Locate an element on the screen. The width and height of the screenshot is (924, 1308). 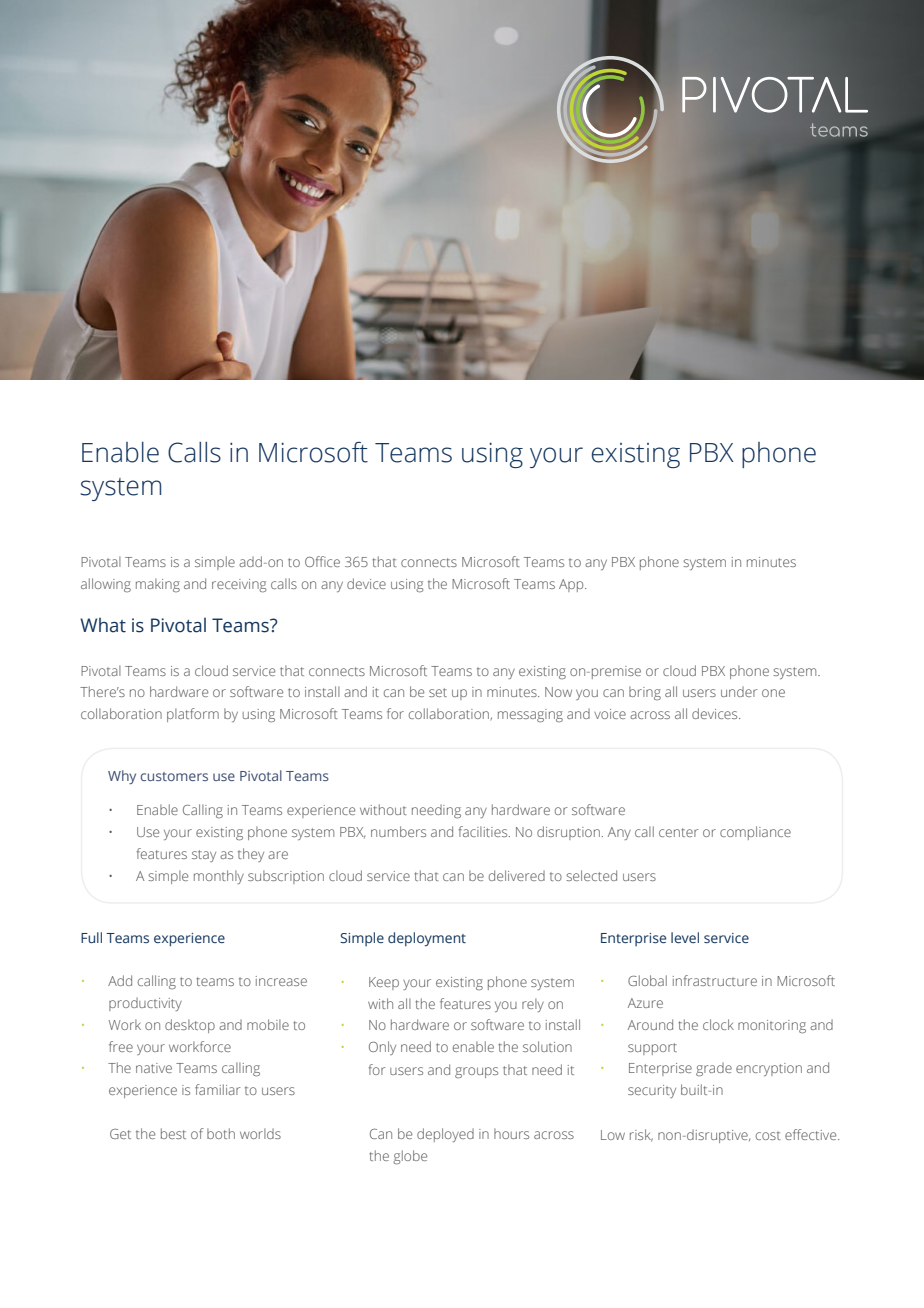
App is located at coordinates (572, 585).
